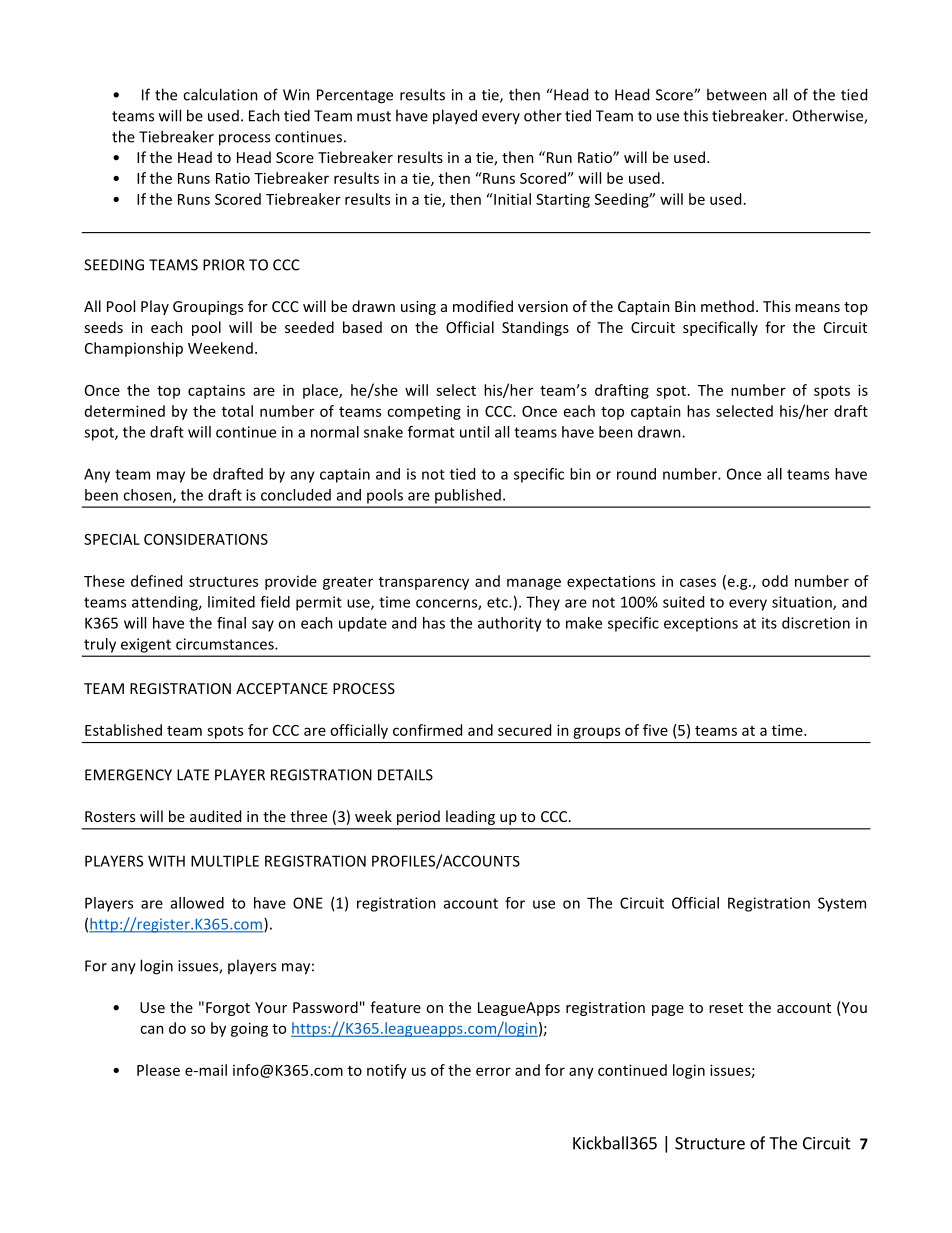 Image resolution: width=952 pixels, height=1233 pixels. I want to click on chosen, so click(148, 496).
